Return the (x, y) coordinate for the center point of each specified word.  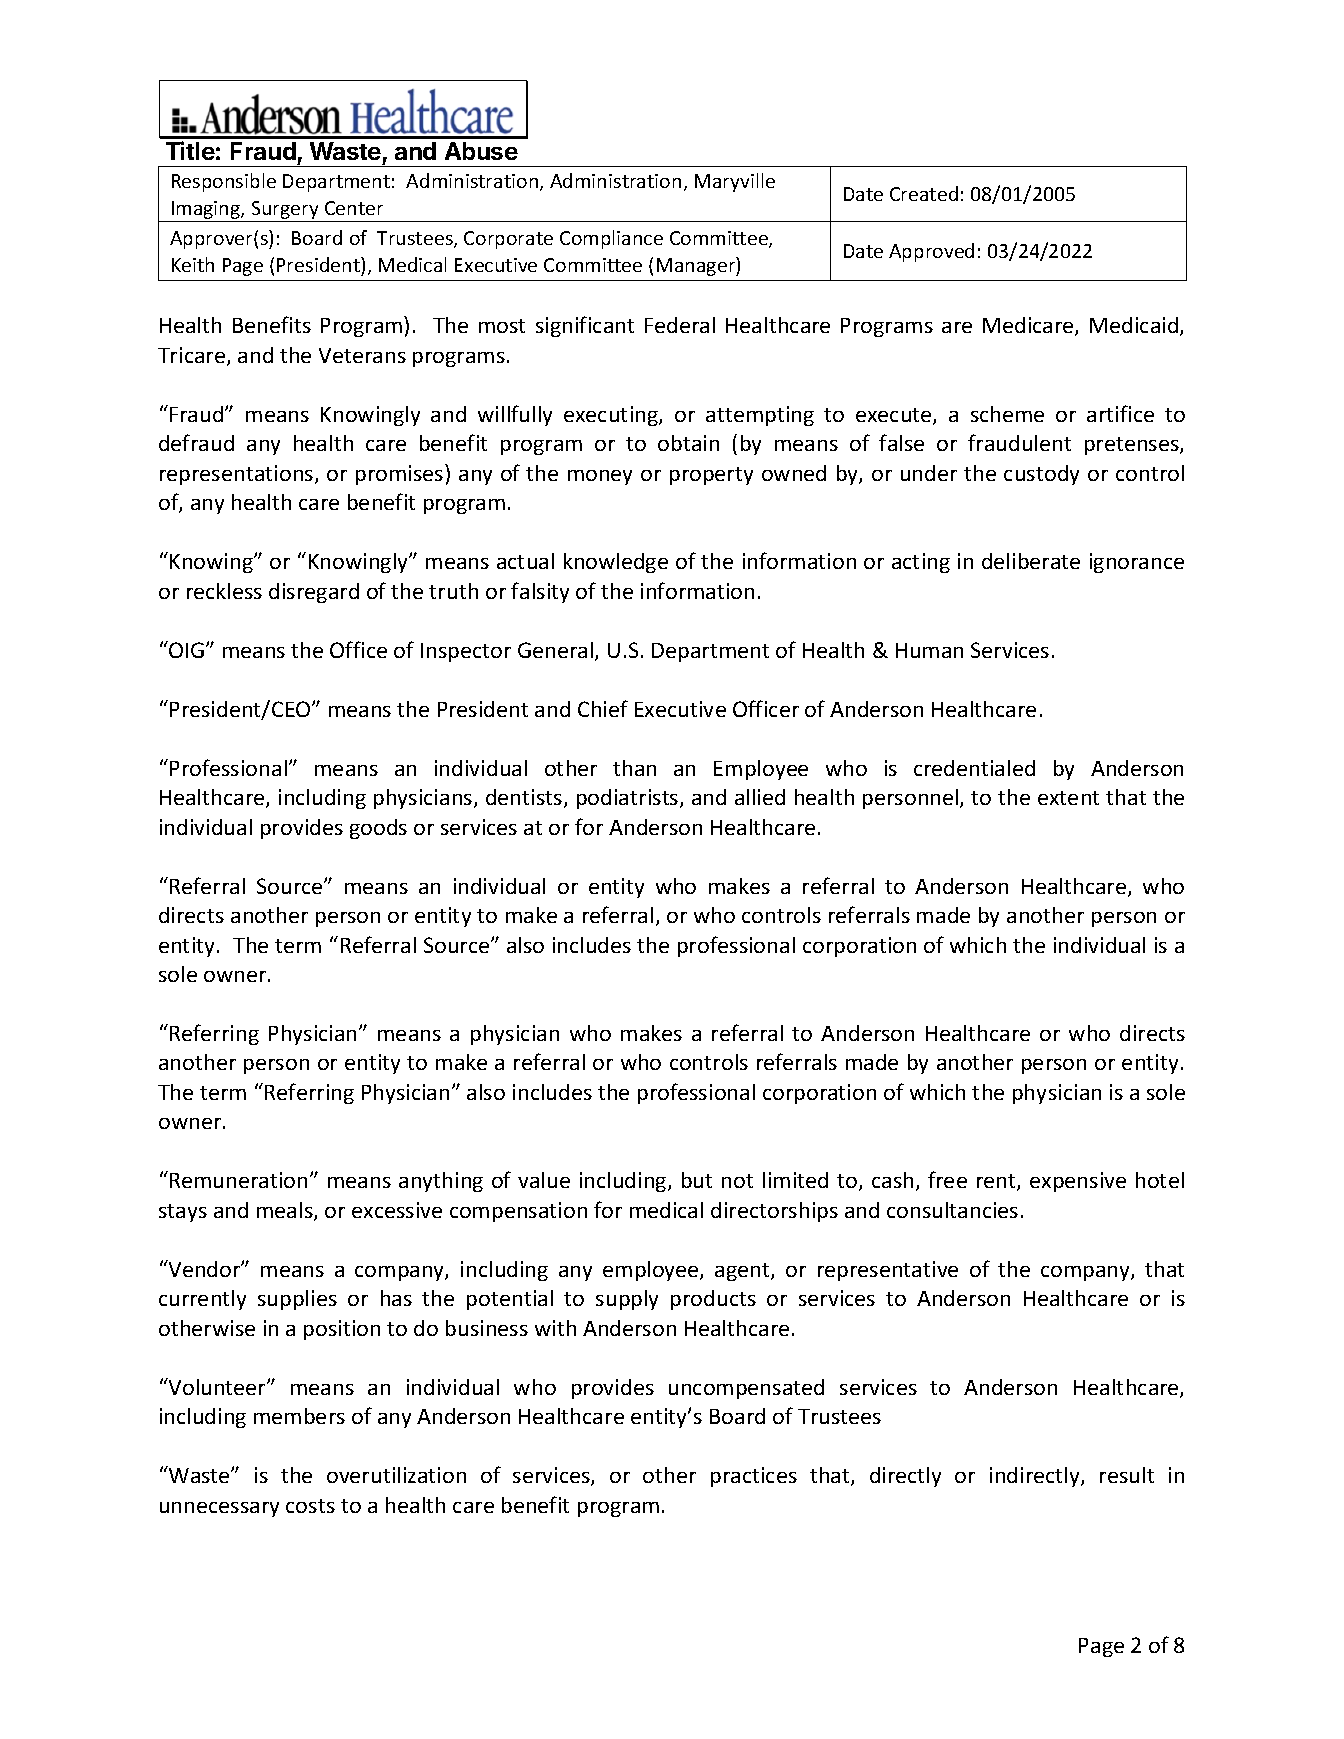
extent (1068, 798)
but (697, 1180)
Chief (603, 708)
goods (378, 829)
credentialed (974, 768)
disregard (314, 593)
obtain (688, 443)
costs (310, 1506)
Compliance (611, 239)
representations (238, 475)
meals (286, 1211)
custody (1041, 475)
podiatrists (629, 799)
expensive (1078, 1182)
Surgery (285, 211)
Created (924, 193)
